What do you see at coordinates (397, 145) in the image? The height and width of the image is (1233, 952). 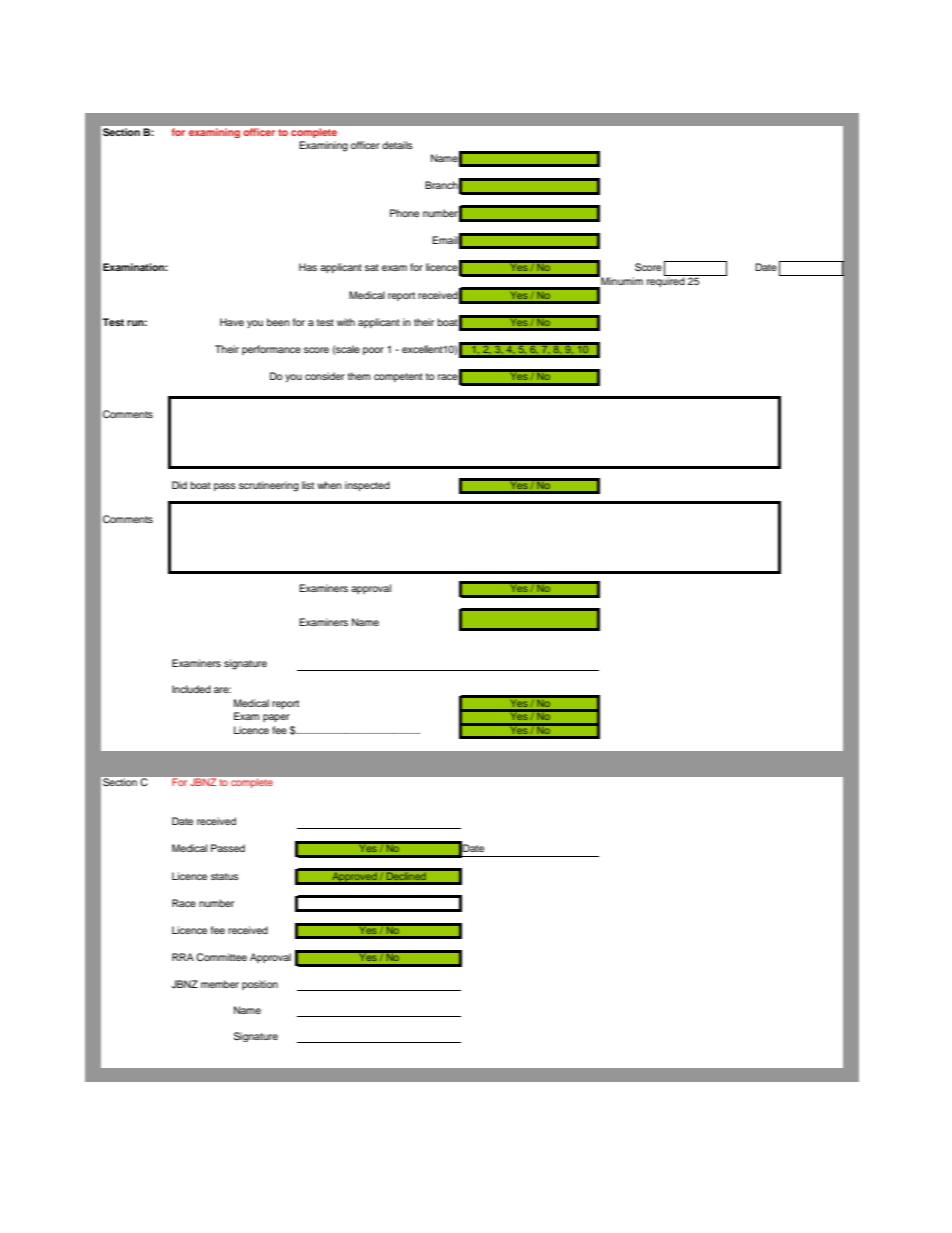 I see `details` at bounding box center [397, 145].
